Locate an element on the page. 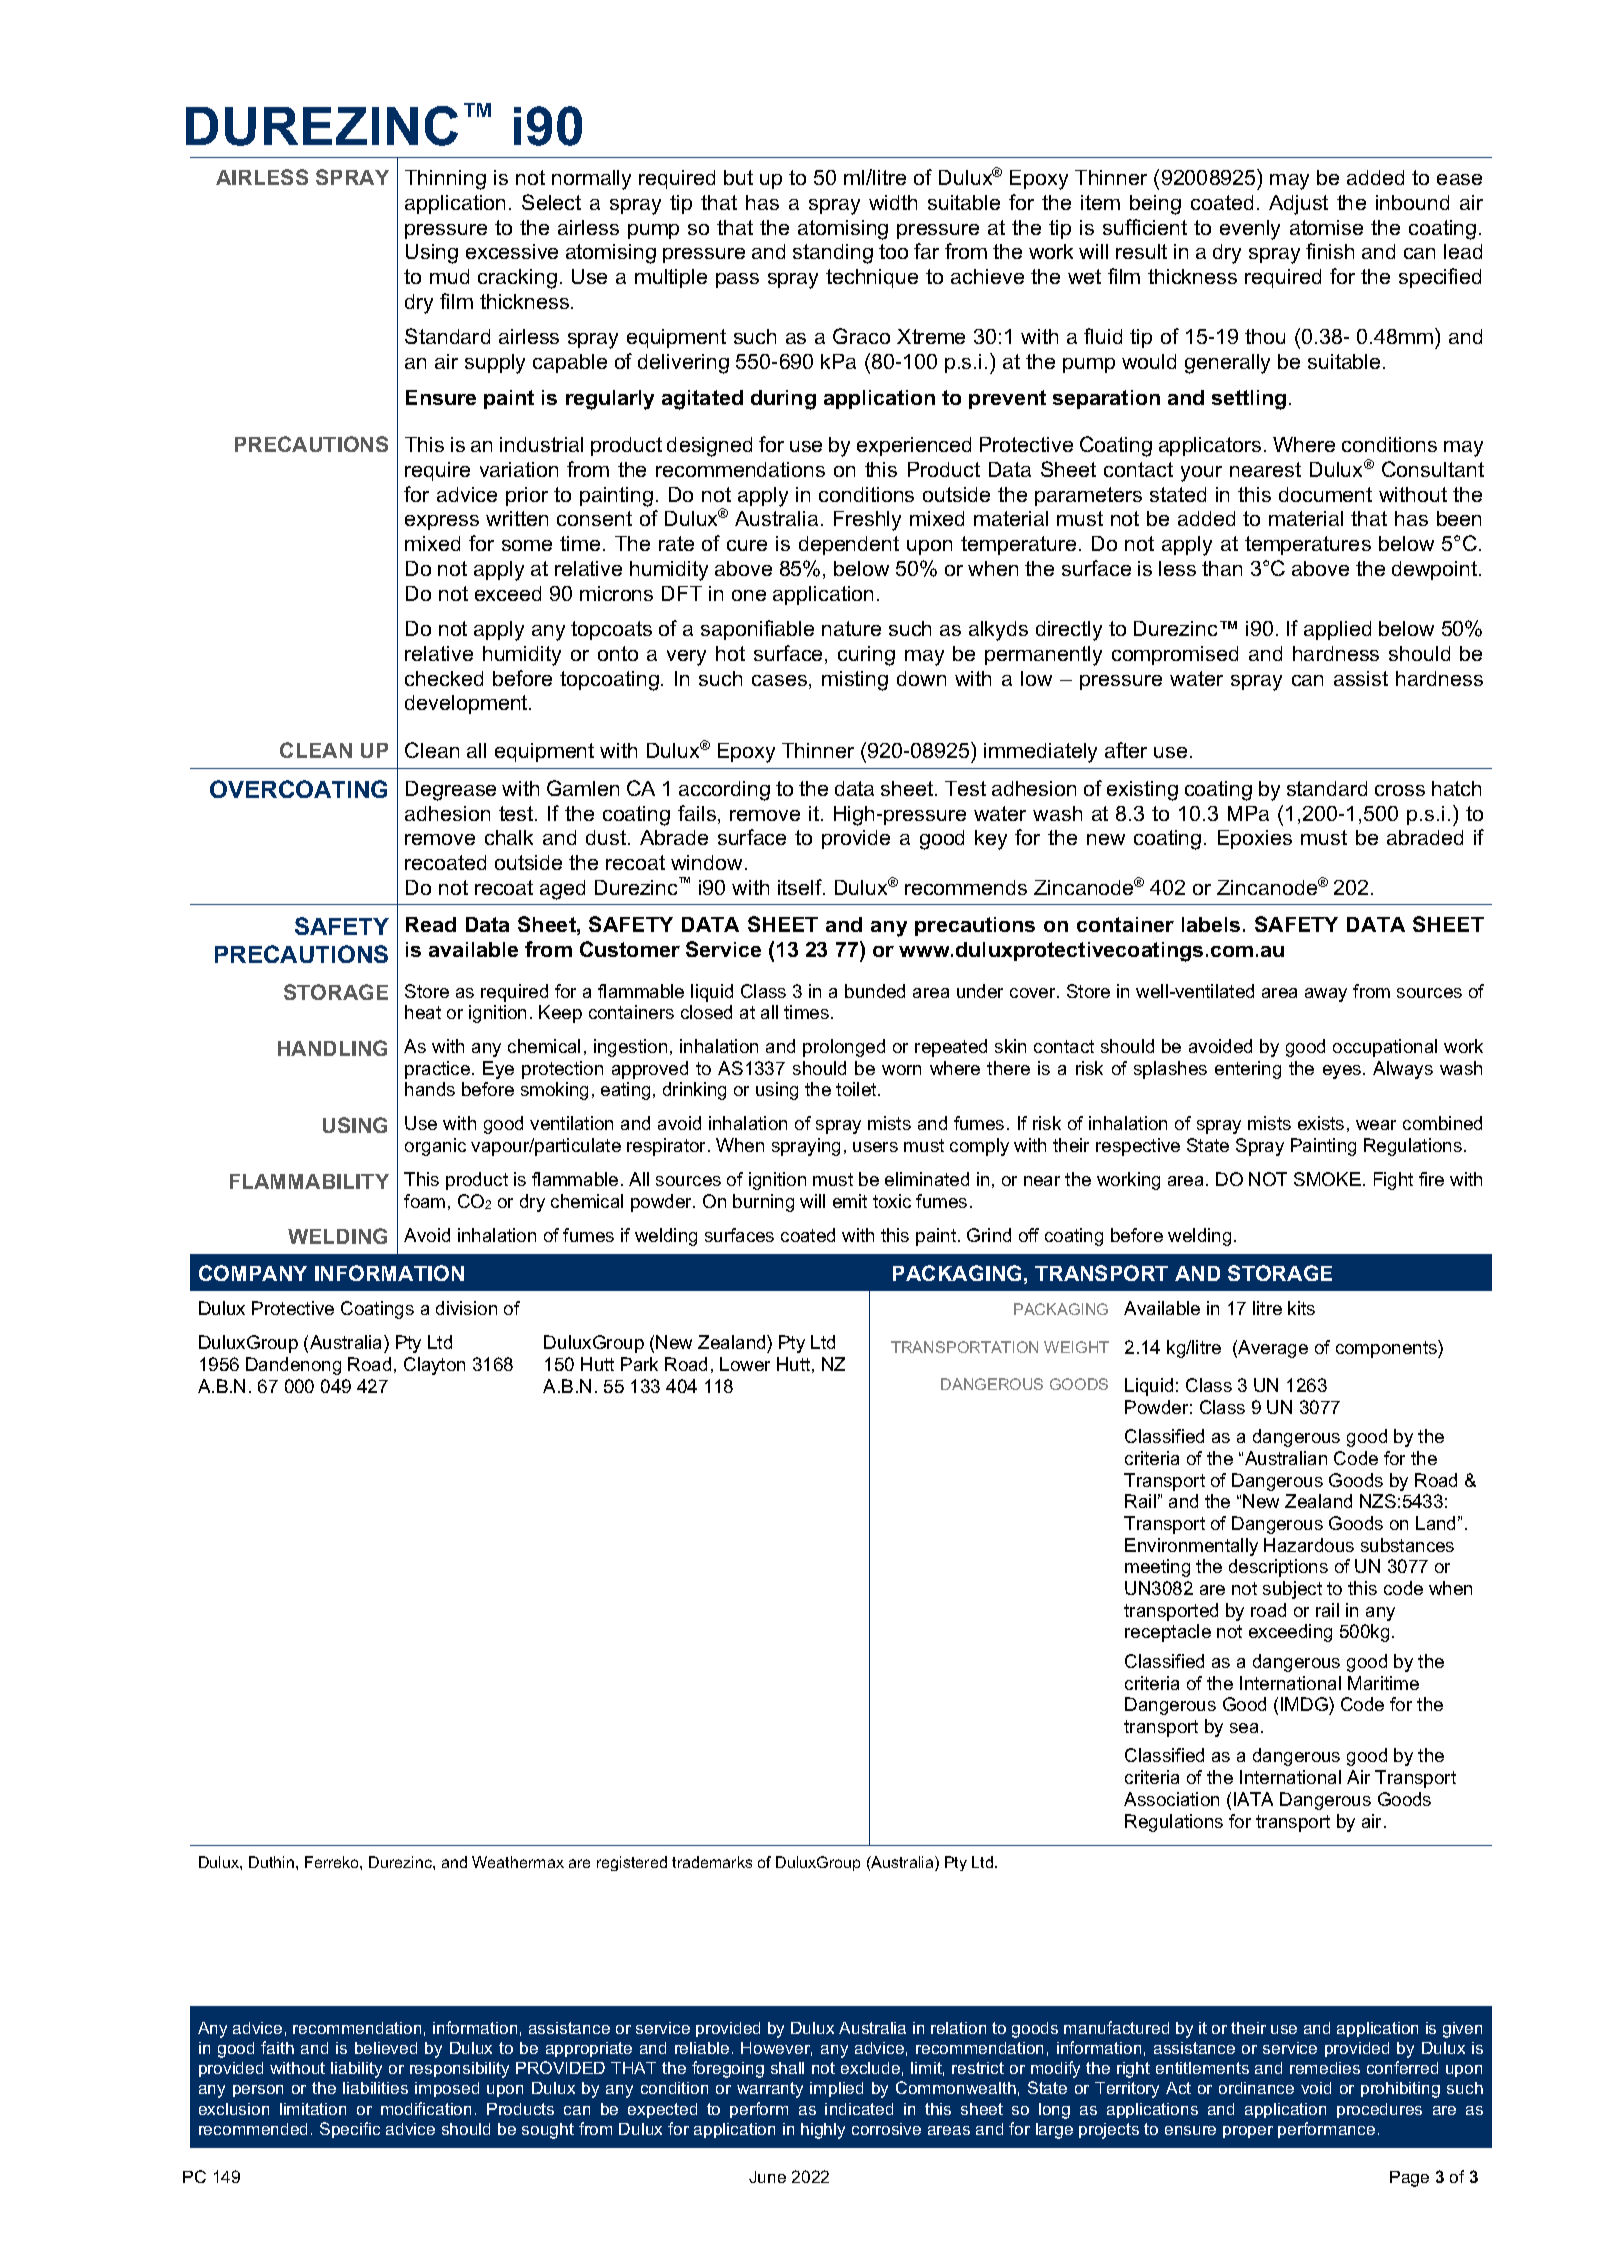 The width and height of the document is (1601, 2264). heat is located at coordinates (423, 1012).
